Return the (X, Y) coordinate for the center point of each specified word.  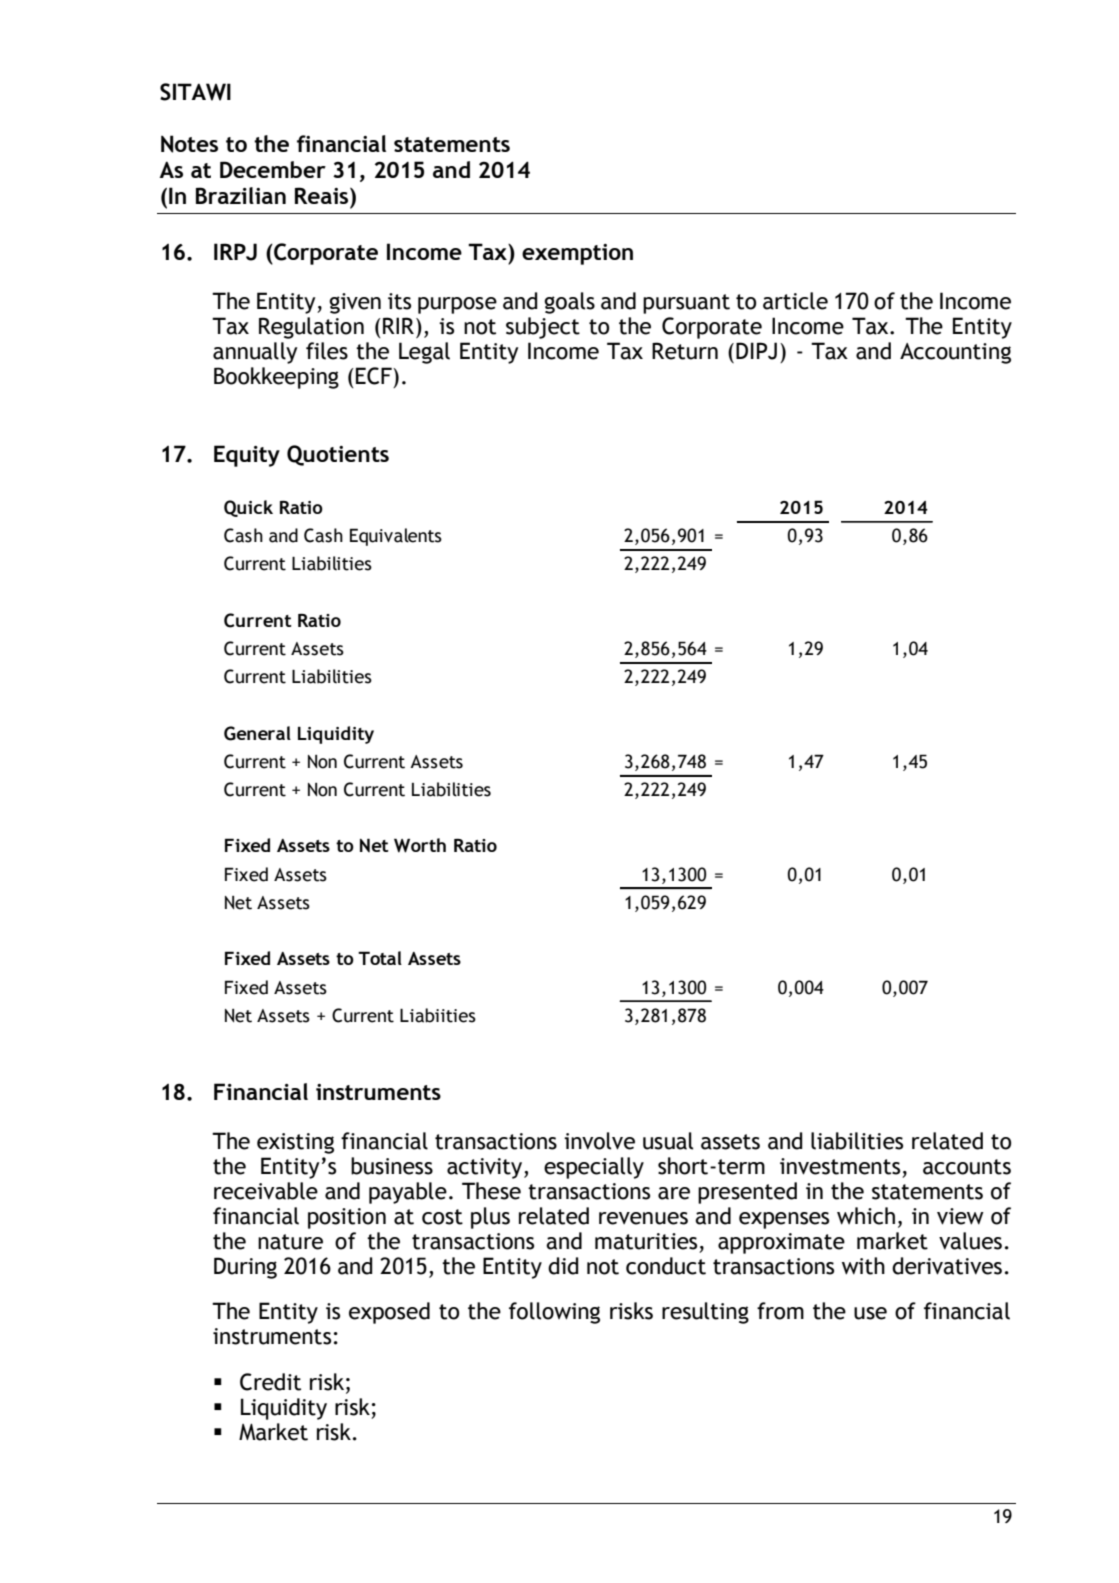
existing (295, 1143)
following (554, 1313)
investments (840, 1166)
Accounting (955, 353)
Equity (247, 456)
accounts (967, 1167)
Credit (270, 1382)
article (795, 301)
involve (599, 1141)
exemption (577, 254)
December (273, 169)
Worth (420, 845)
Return (685, 351)
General (257, 733)
